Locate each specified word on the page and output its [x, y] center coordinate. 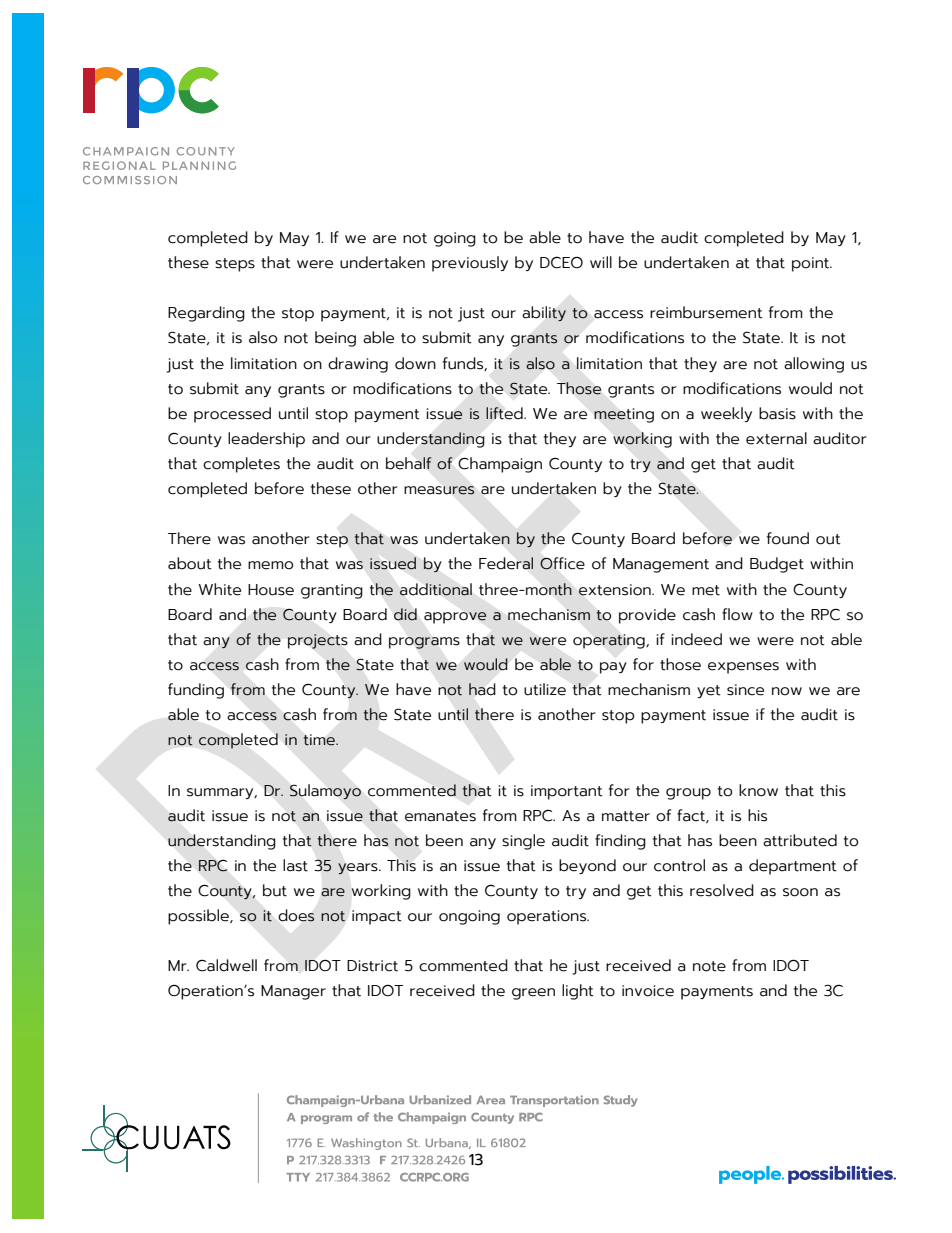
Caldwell [226, 965]
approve [455, 618]
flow [737, 614]
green [533, 994]
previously [470, 264]
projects [318, 641]
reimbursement [706, 312]
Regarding [206, 314]
